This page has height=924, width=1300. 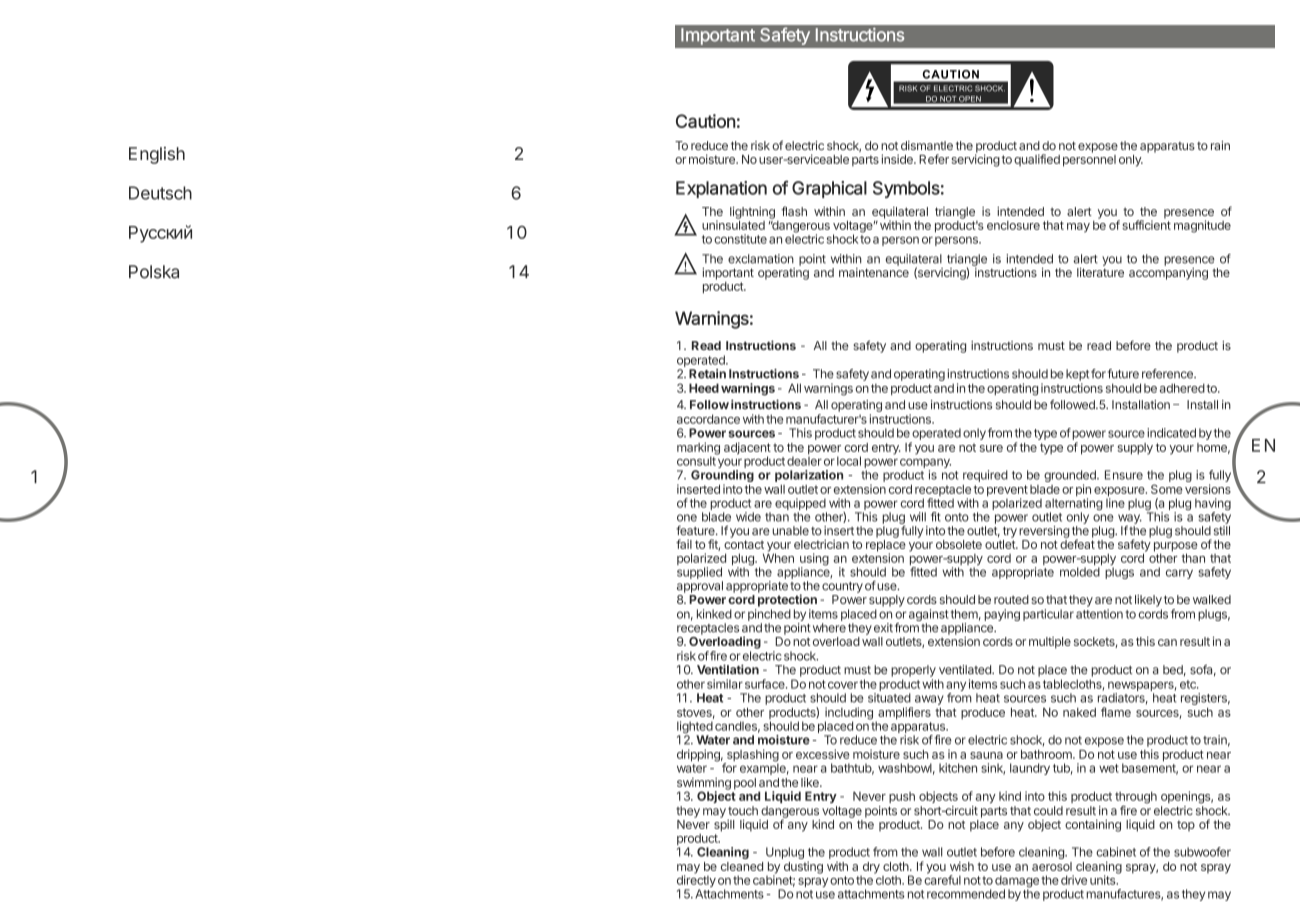 I want to click on Retain, so click(x=707, y=374).
